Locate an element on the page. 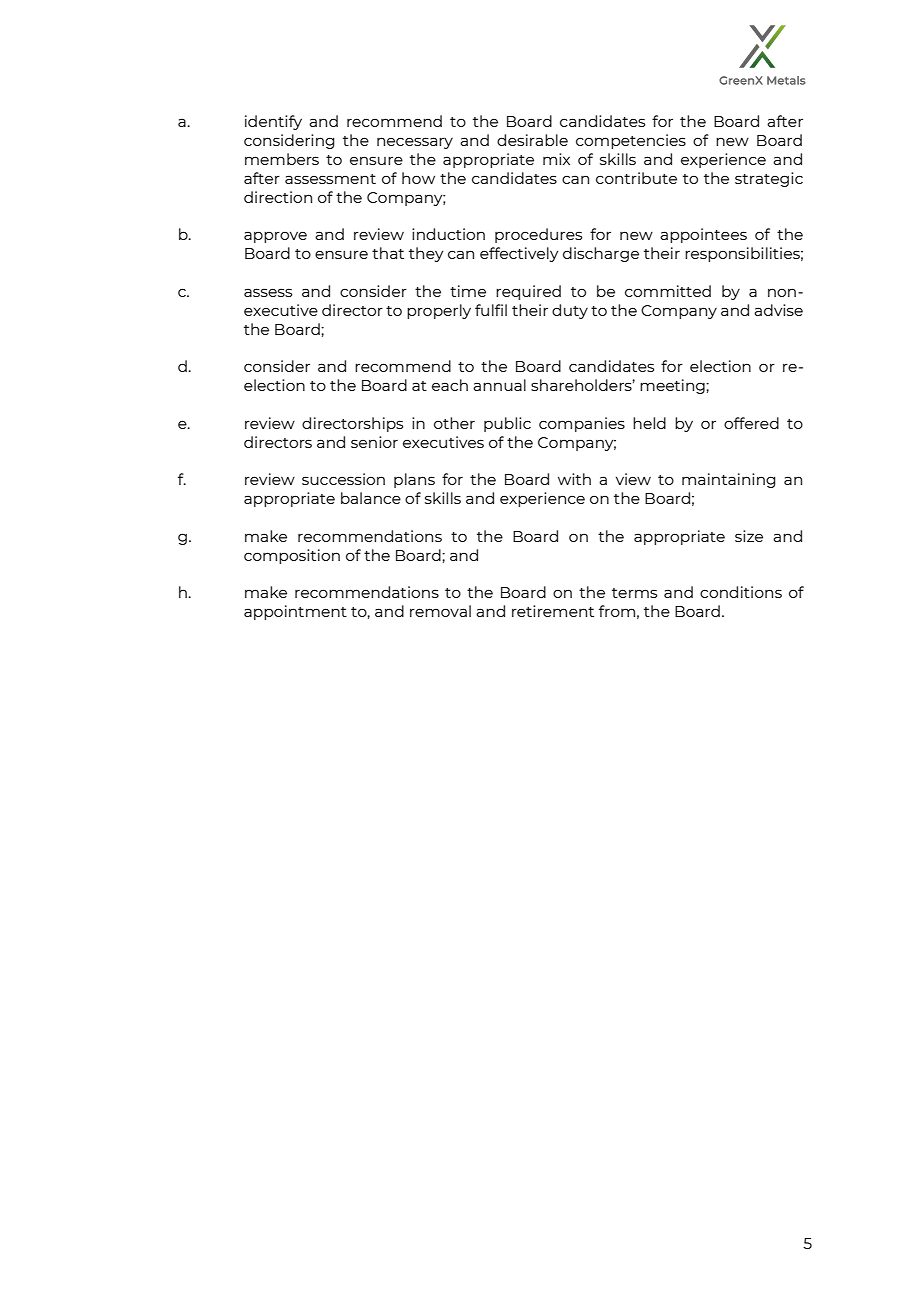 This image has height=1308, width=924. desirable is located at coordinates (532, 140).
